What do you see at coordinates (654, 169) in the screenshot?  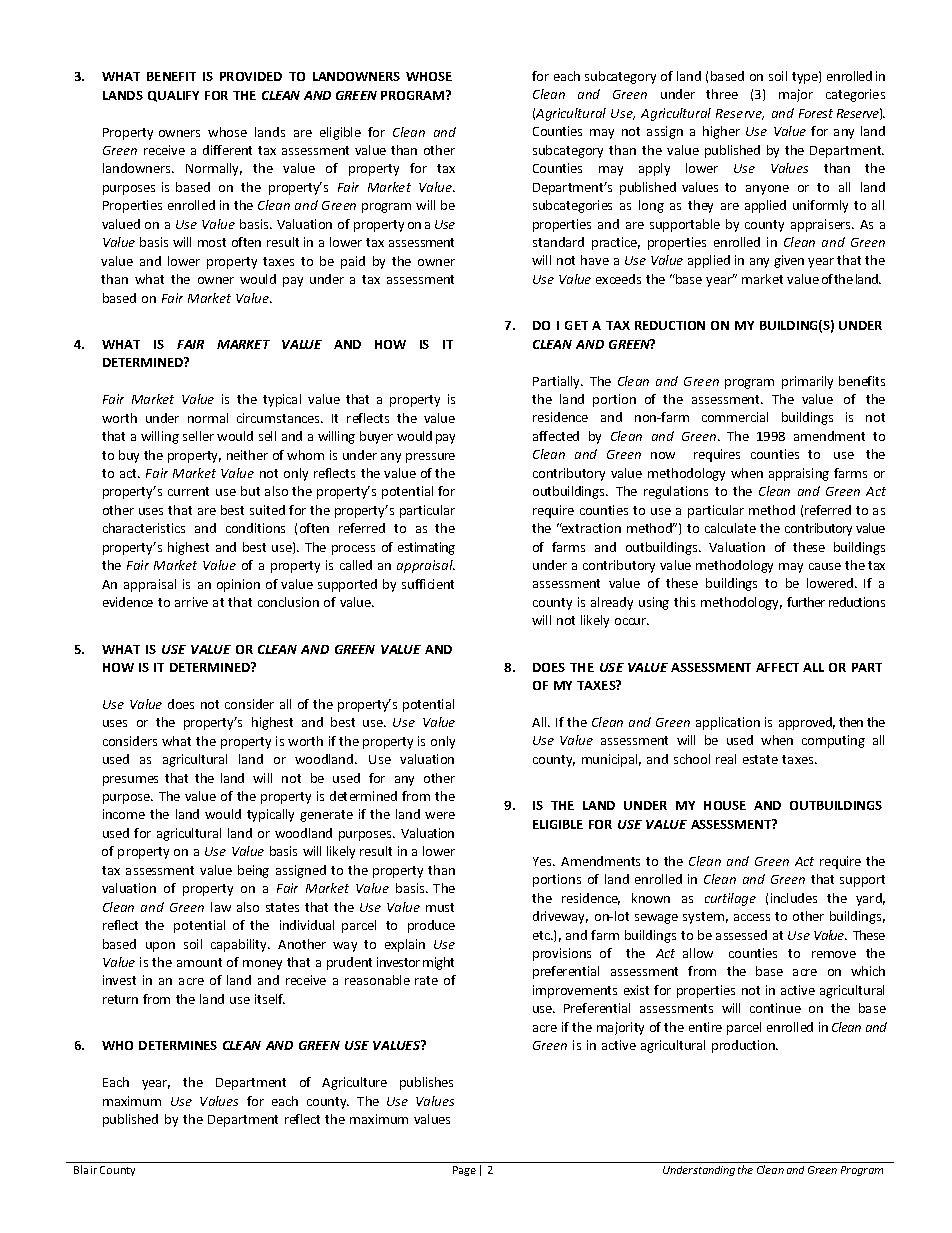 I see `apply` at bounding box center [654, 169].
